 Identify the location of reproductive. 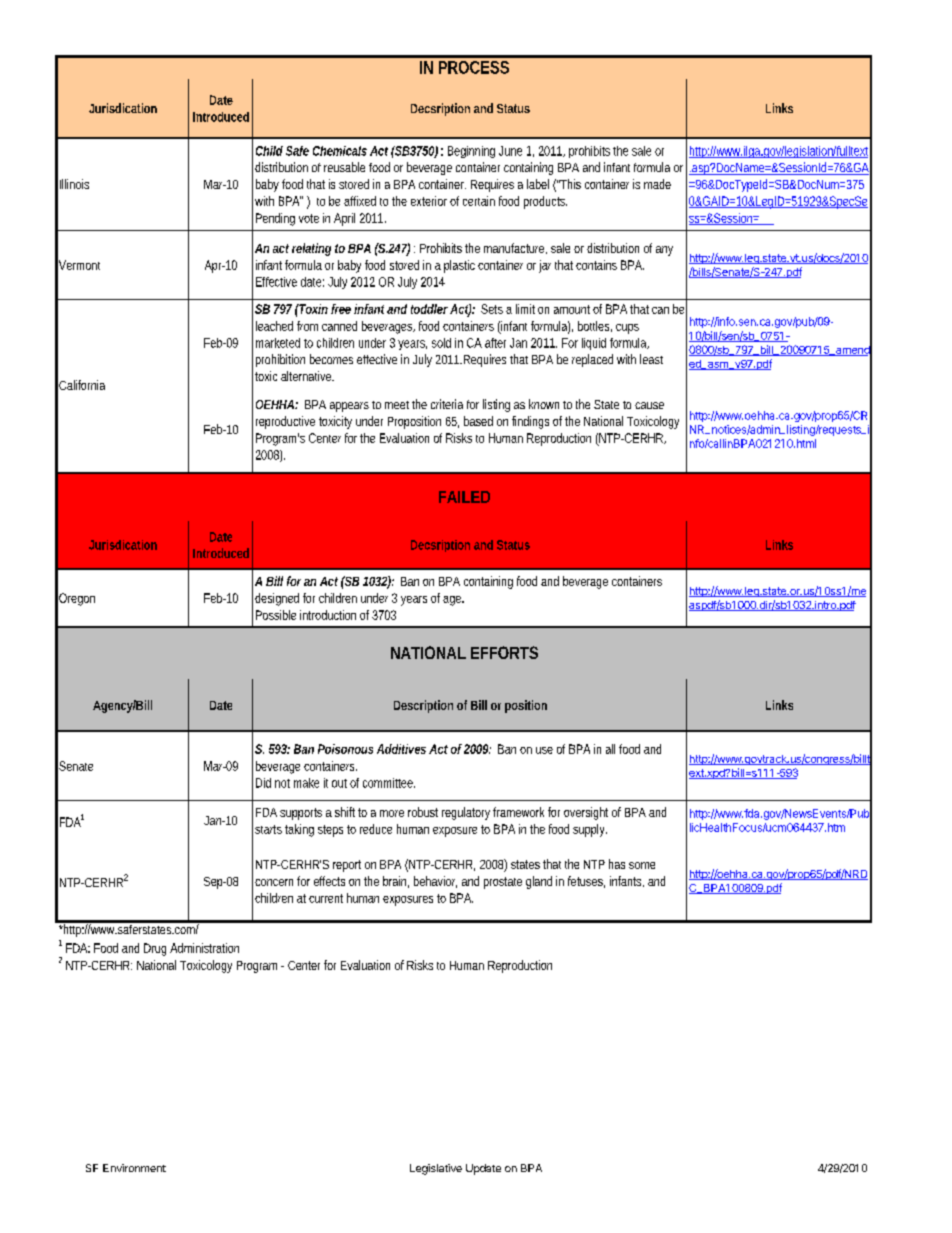
(285, 422).
